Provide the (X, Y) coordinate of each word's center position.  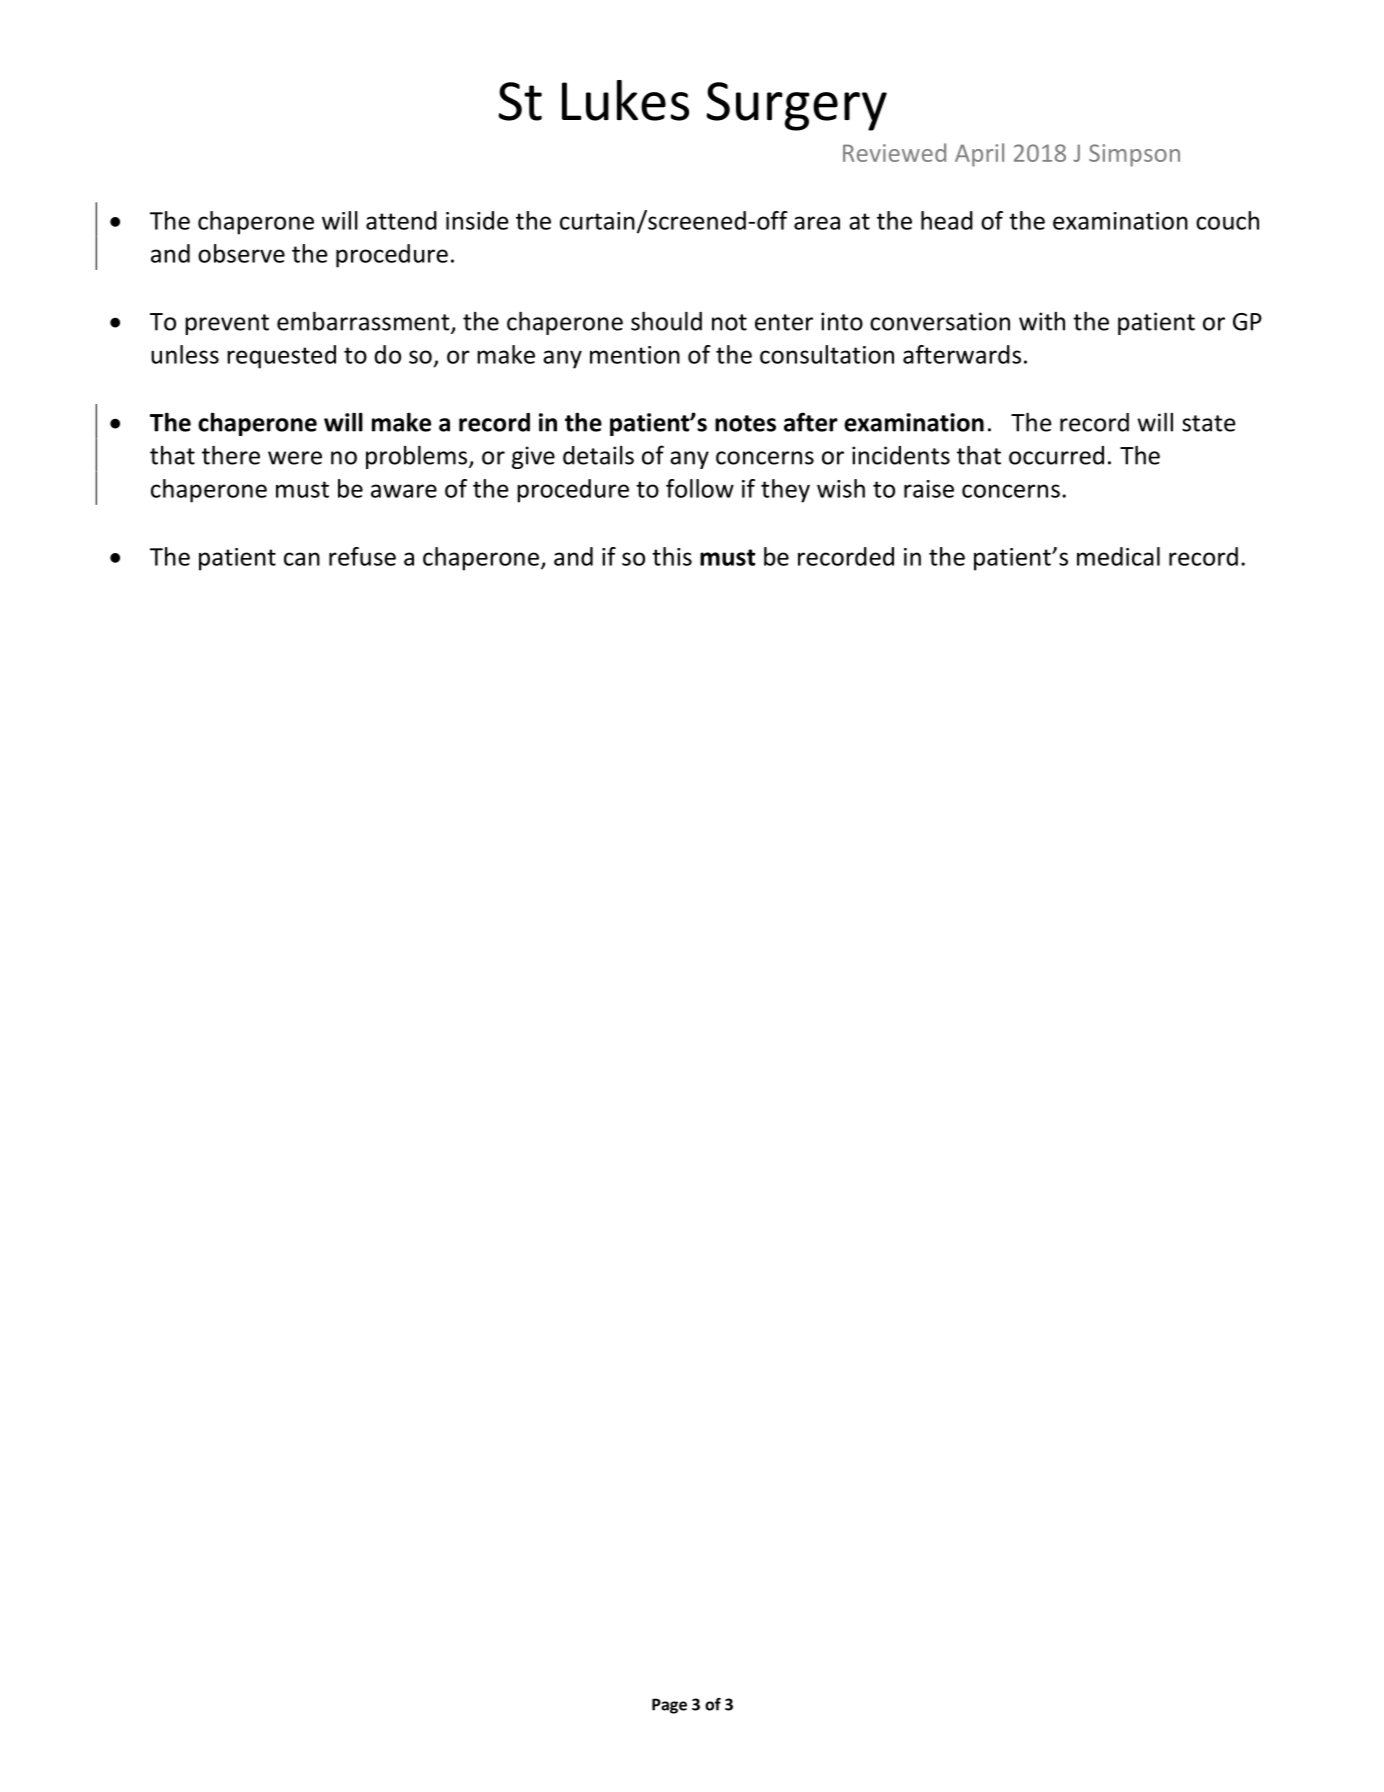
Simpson (1134, 155)
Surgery (796, 106)
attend (401, 220)
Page (669, 1706)
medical (1118, 556)
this (672, 556)
